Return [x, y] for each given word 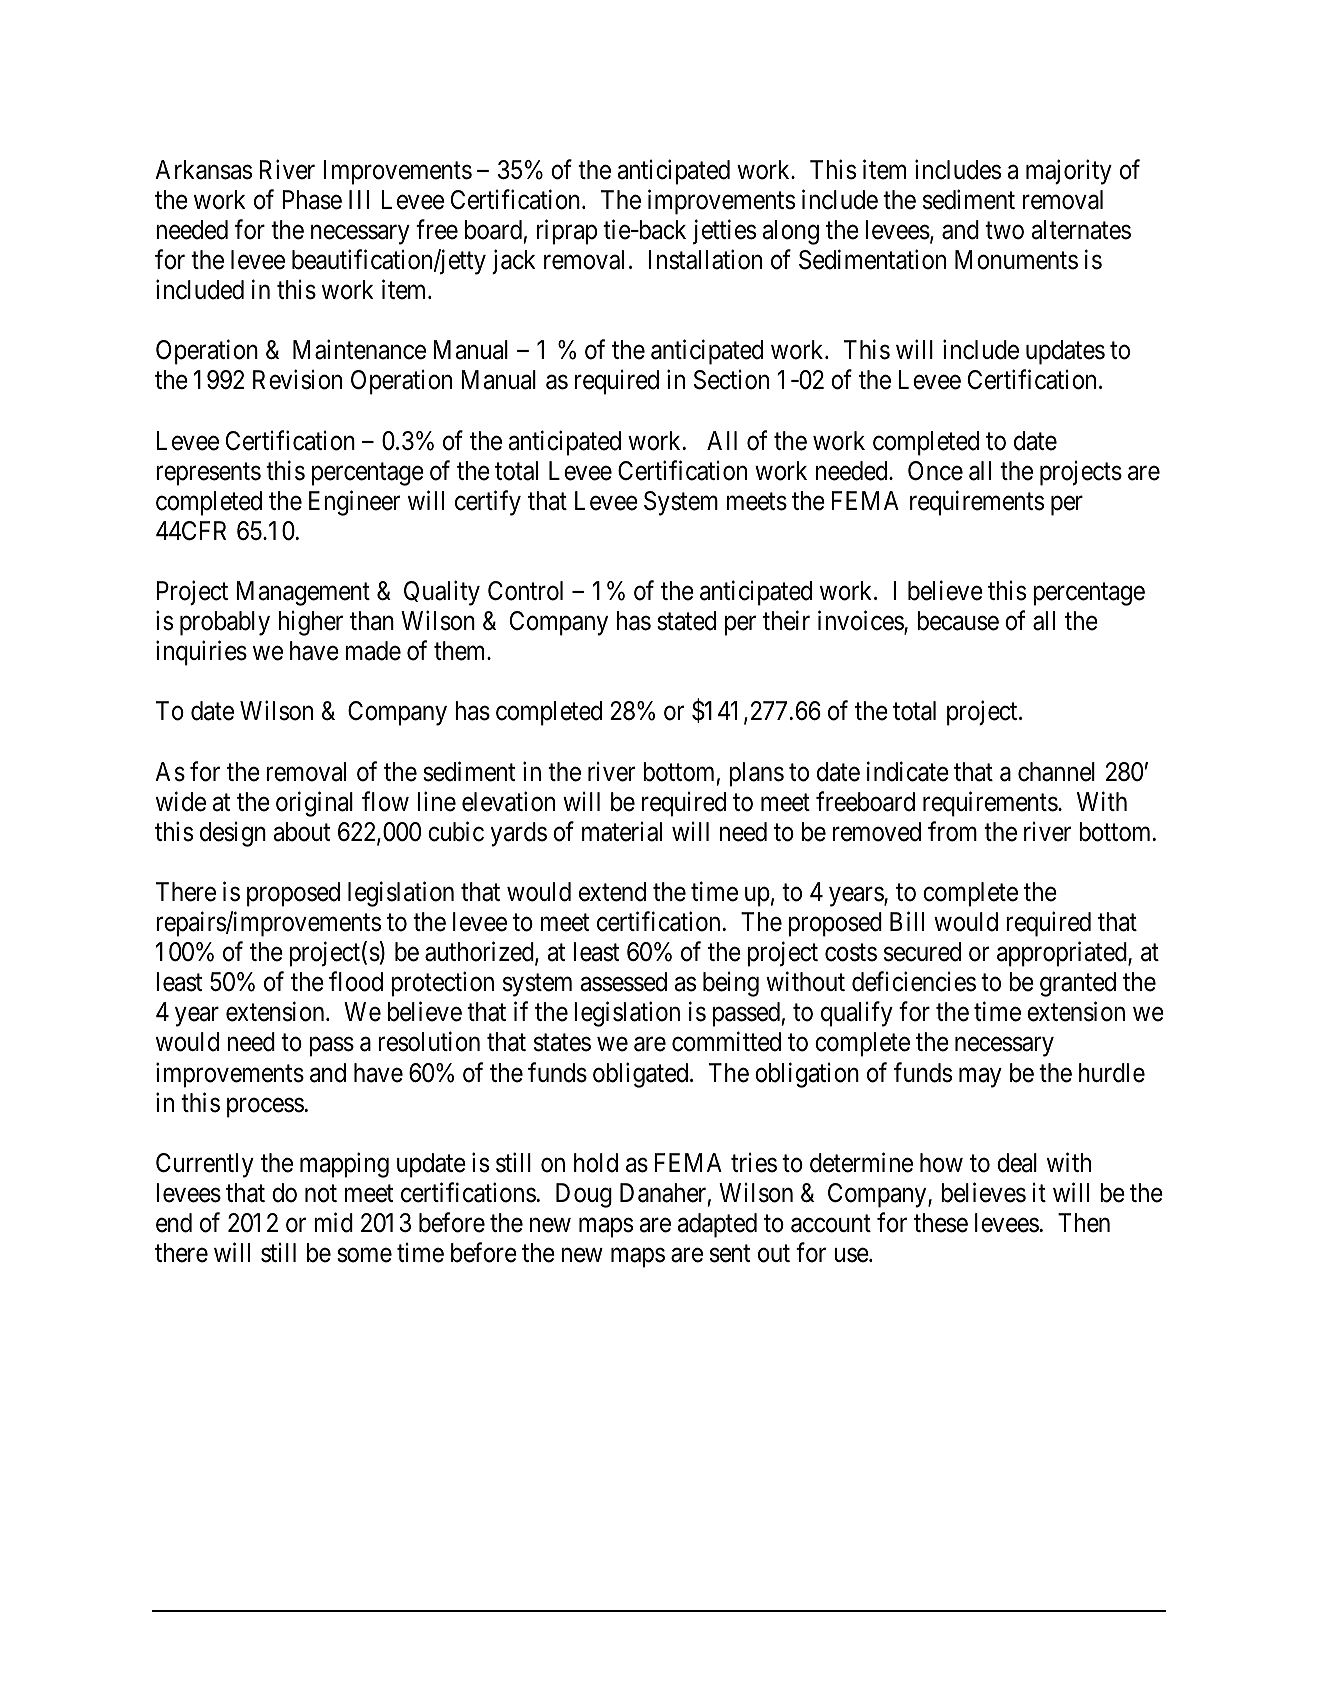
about [302, 832]
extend [612, 892]
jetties [724, 232]
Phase [312, 200]
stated [686, 621]
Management [303, 593]
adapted [717, 1225]
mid [333, 1222]
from [952, 831]
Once [935, 471]
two [1004, 231]
